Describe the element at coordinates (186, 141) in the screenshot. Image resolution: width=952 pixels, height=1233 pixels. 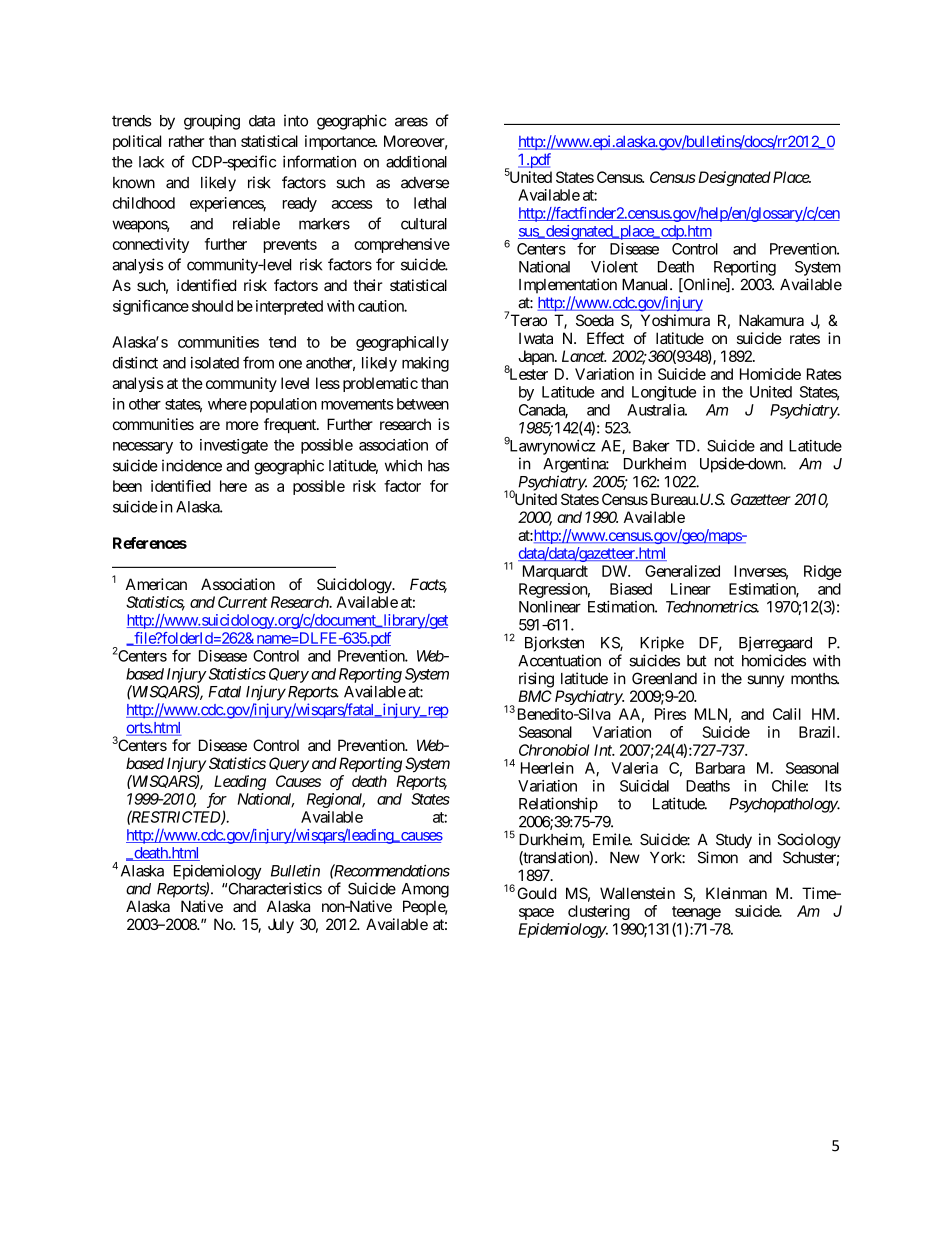
I see `rather` at that location.
